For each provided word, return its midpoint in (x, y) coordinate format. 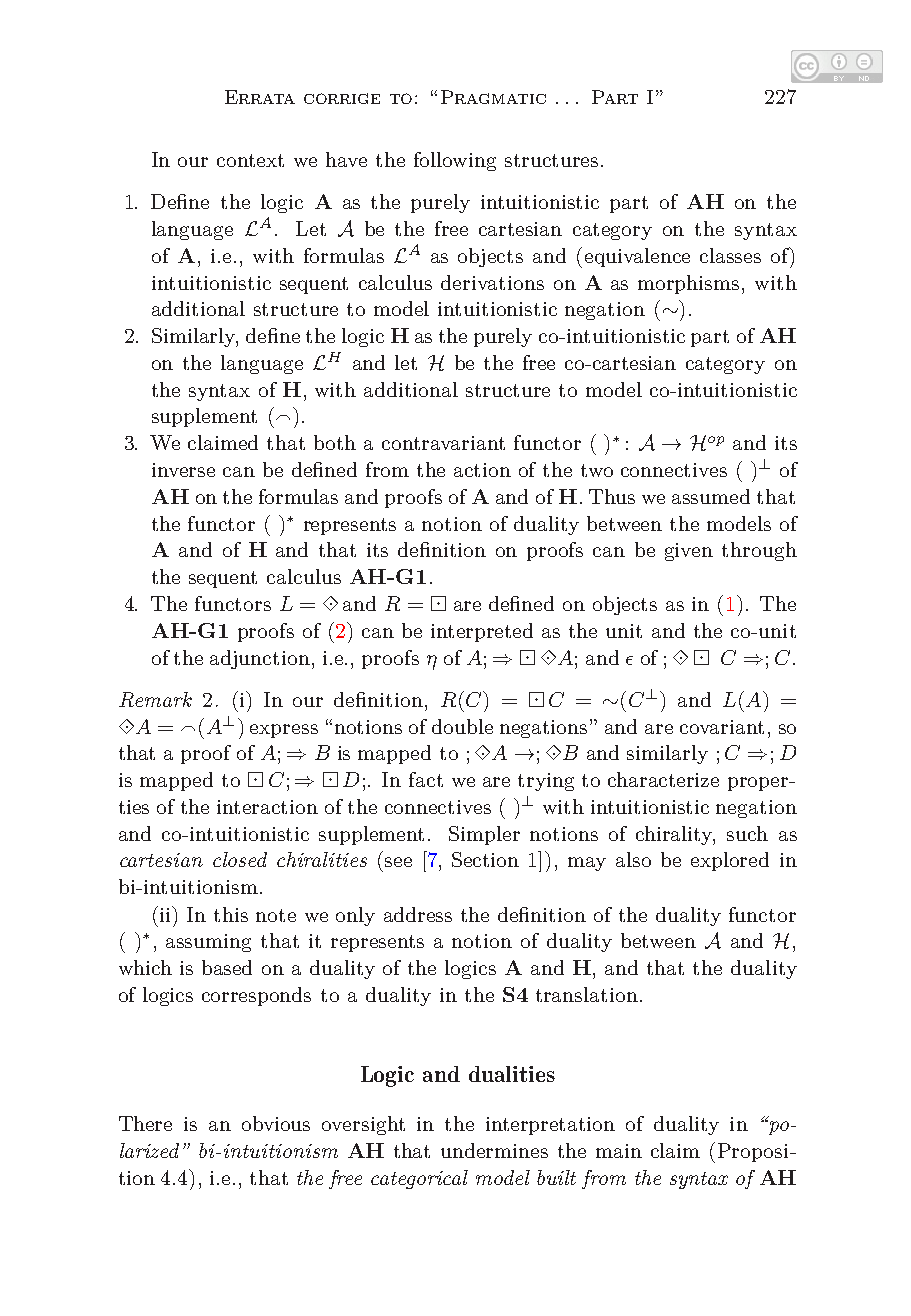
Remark (155, 699)
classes (730, 255)
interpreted (482, 632)
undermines (494, 1150)
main (619, 1151)
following (455, 161)
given (689, 552)
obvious (276, 1123)
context (250, 160)
